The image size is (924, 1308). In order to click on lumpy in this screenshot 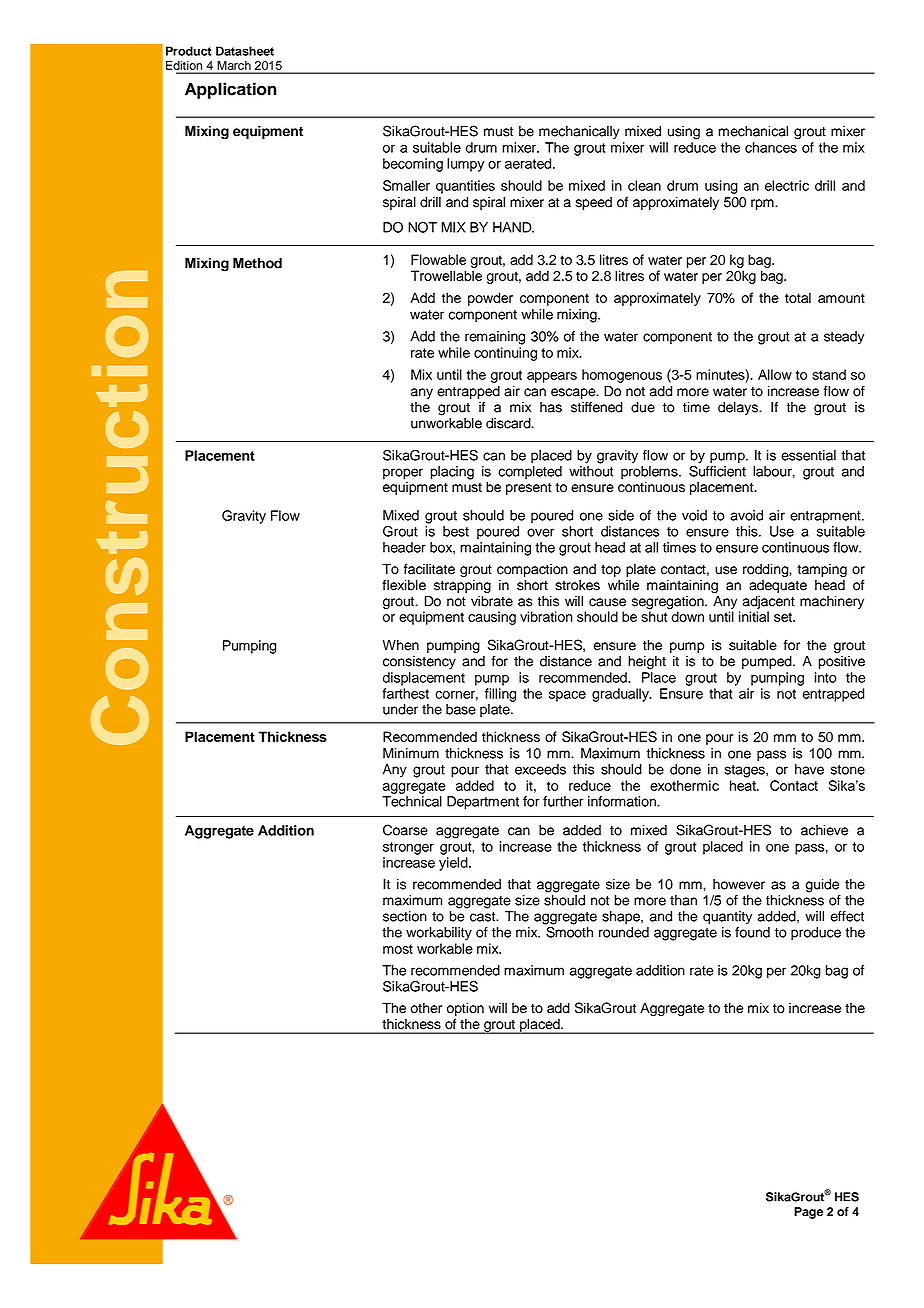, I will do `click(465, 165)`.
